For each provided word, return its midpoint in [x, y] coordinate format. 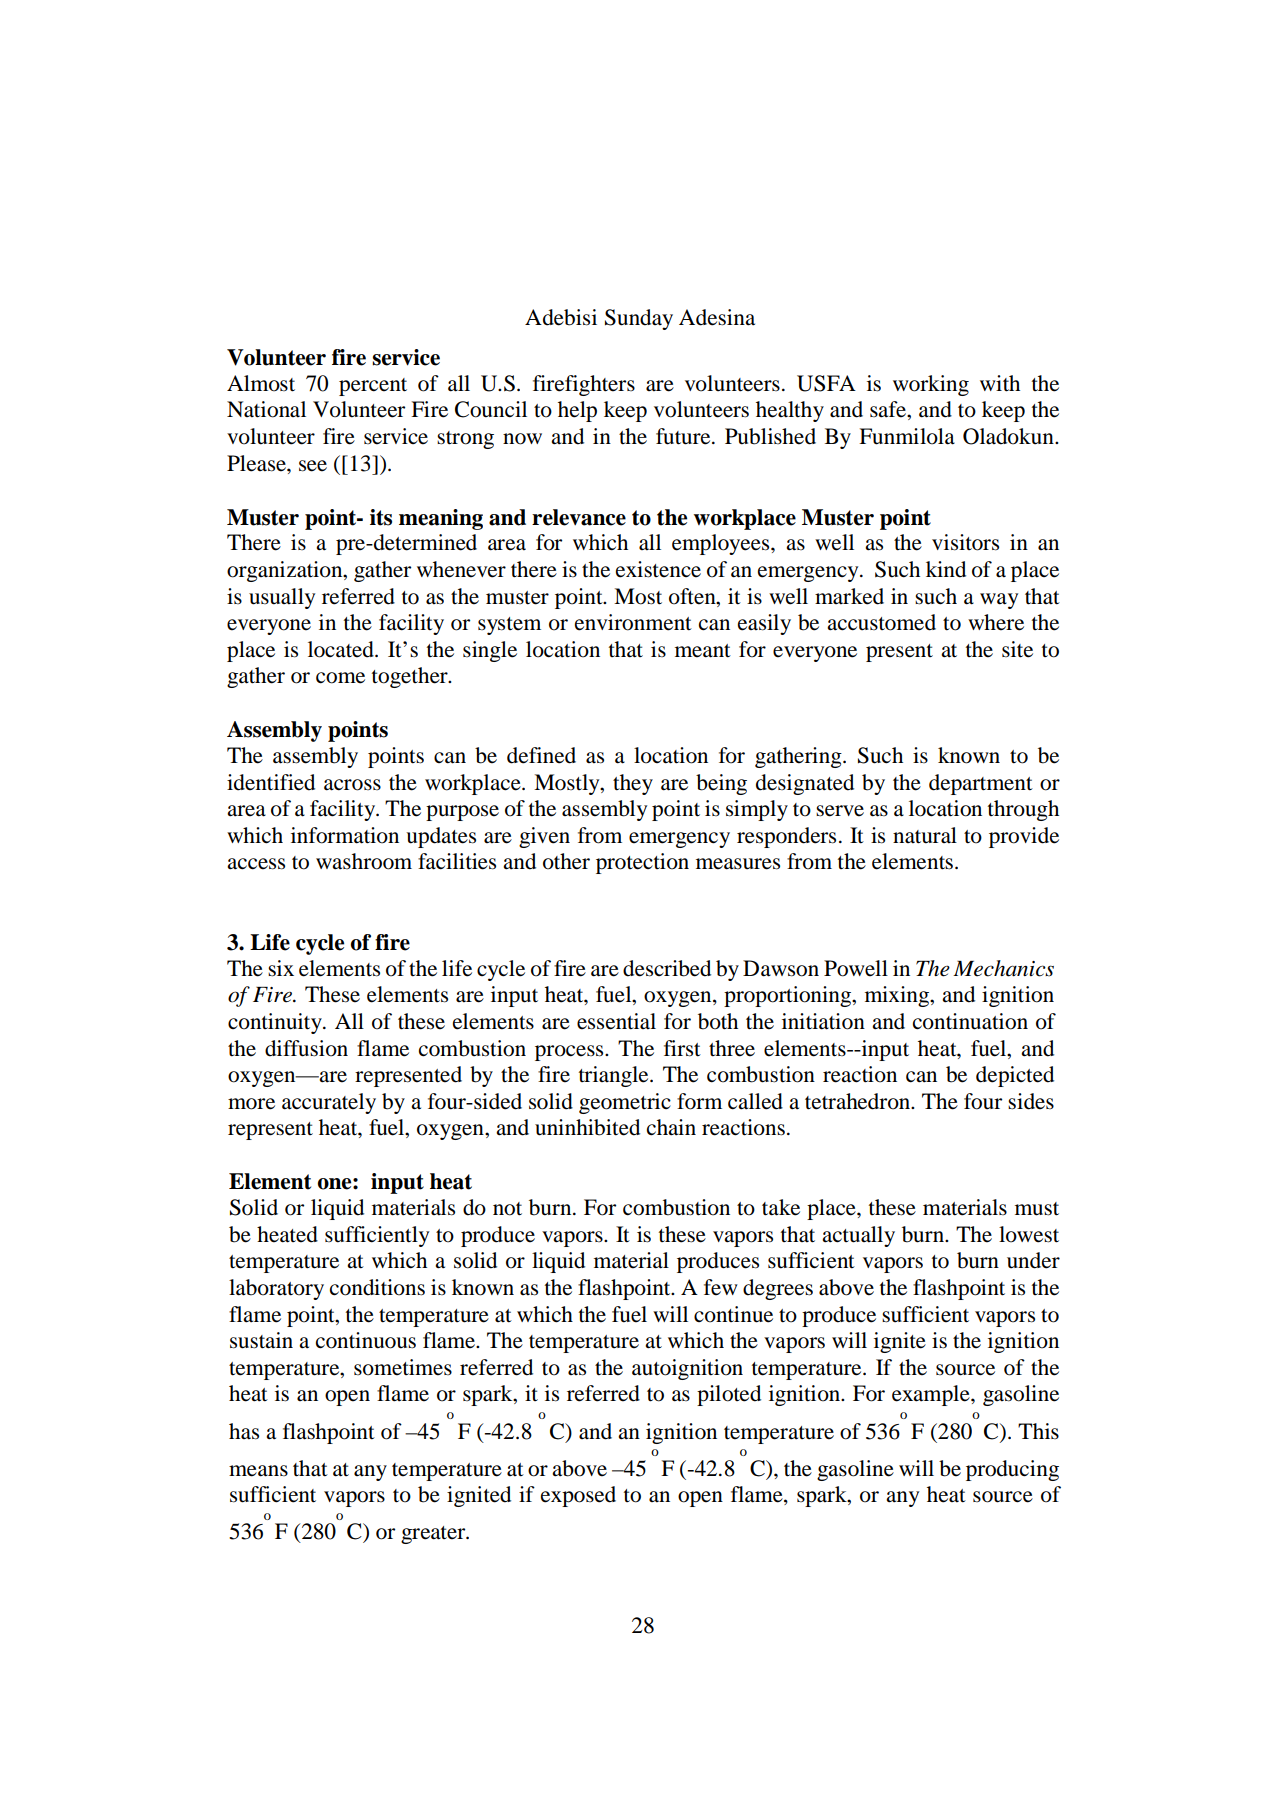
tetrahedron [858, 1101]
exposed [578, 1496]
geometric [625, 1103]
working [931, 385]
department [981, 784]
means [258, 1471]
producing [1012, 1470]
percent [373, 387]
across [352, 785]
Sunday [639, 319]
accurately [329, 1103]
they [633, 784]
